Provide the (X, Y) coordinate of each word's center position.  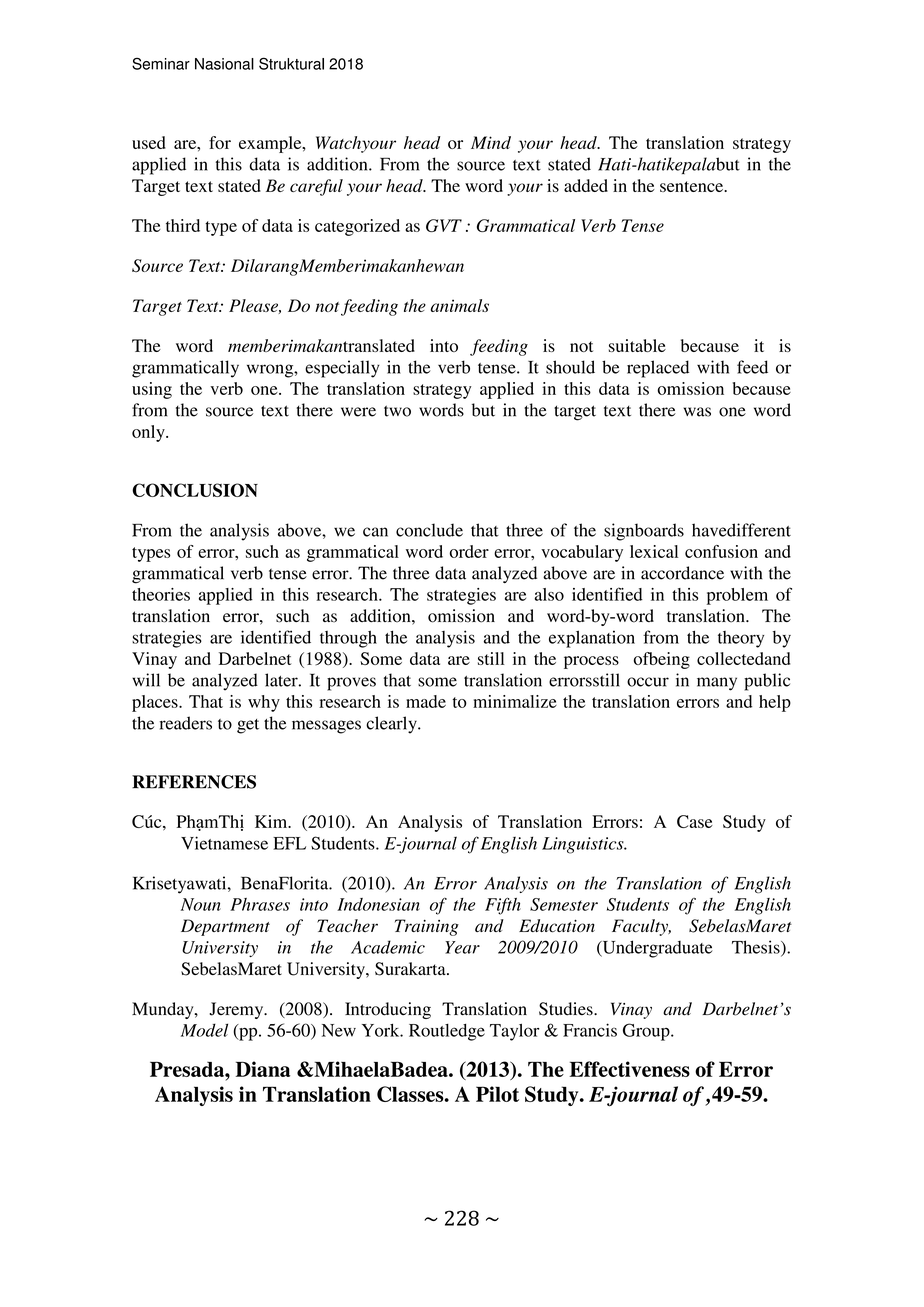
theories (161, 594)
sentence (692, 186)
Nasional (224, 64)
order (469, 551)
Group (647, 1032)
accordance (682, 573)
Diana (263, 1069)
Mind (491, 142)
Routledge (447, 1032)
